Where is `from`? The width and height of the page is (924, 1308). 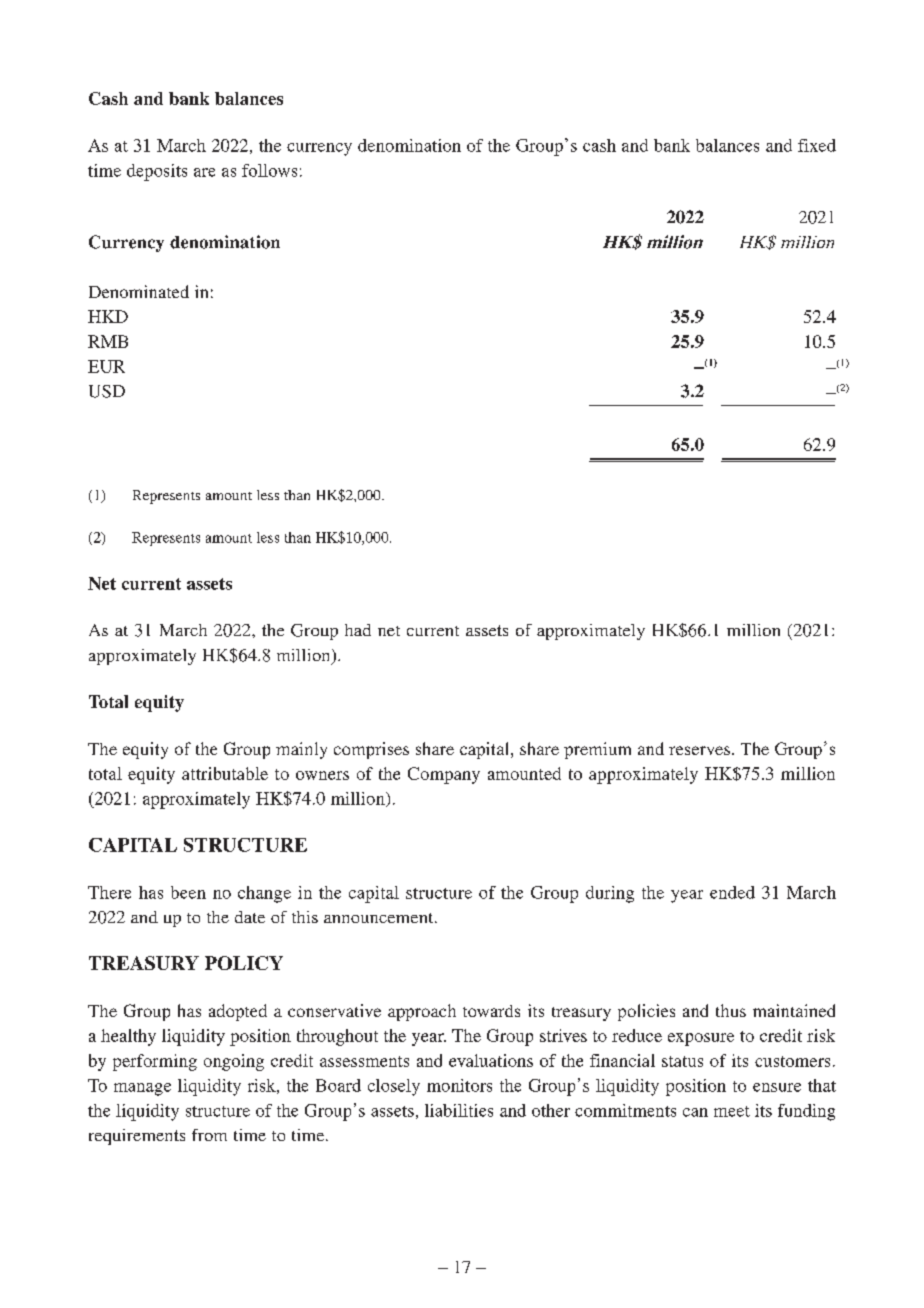 from is located at coordinates (209, 1135).
